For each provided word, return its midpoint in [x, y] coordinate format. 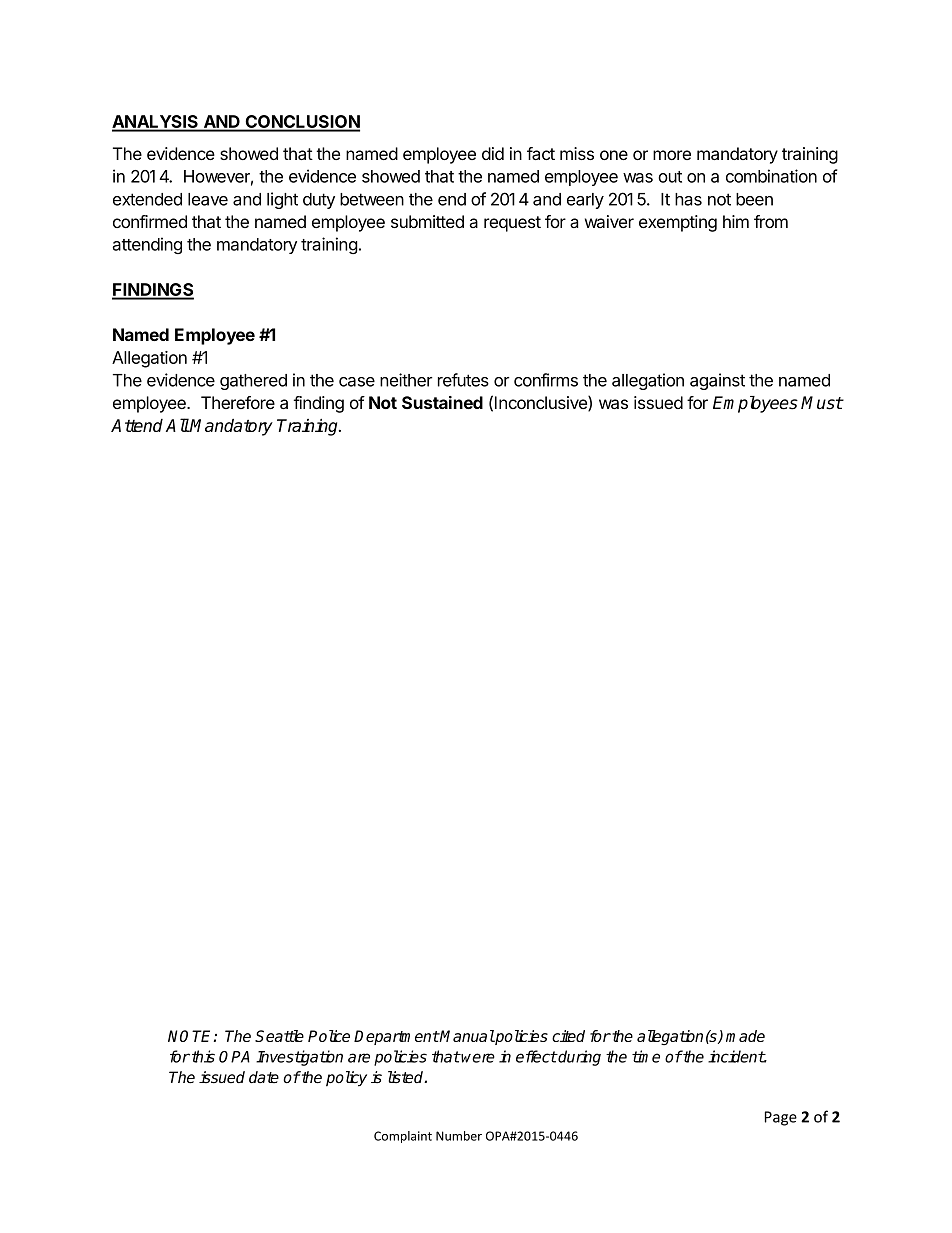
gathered [253, 382]
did [493, 153]
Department [396, 1037]
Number [459, 1136]
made [745, 1036]
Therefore [238, 402]
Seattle [279, 1036]
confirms [546, 380]
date [264, 1077]
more [672, 155]
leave [208, 199]
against [717, 381]
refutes [463, 380]
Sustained [442, 402]
